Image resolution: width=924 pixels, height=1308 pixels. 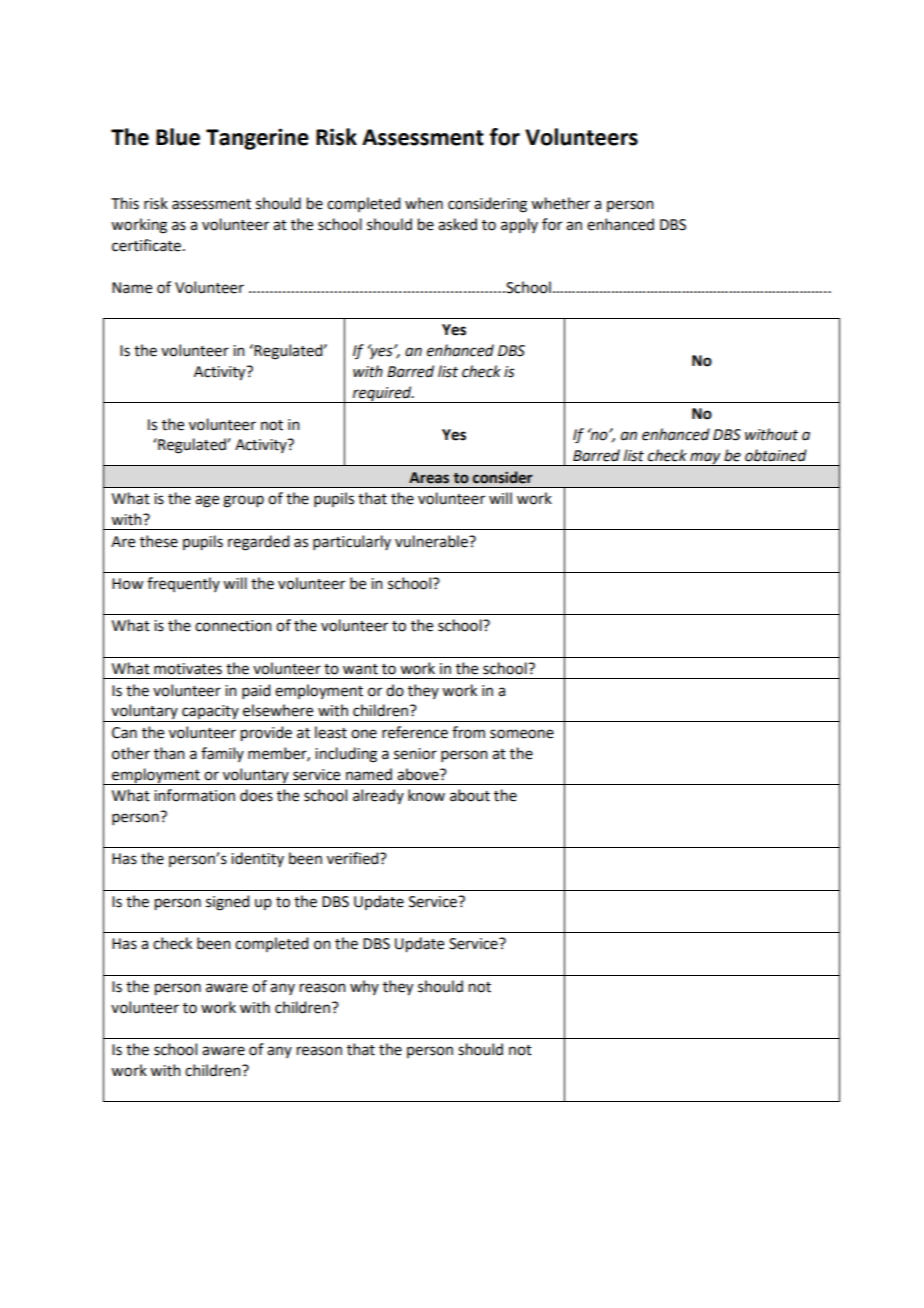 What do you see at coordinates (227, 903) in the document?
I see `signed` at bounding box center [227, 903].
